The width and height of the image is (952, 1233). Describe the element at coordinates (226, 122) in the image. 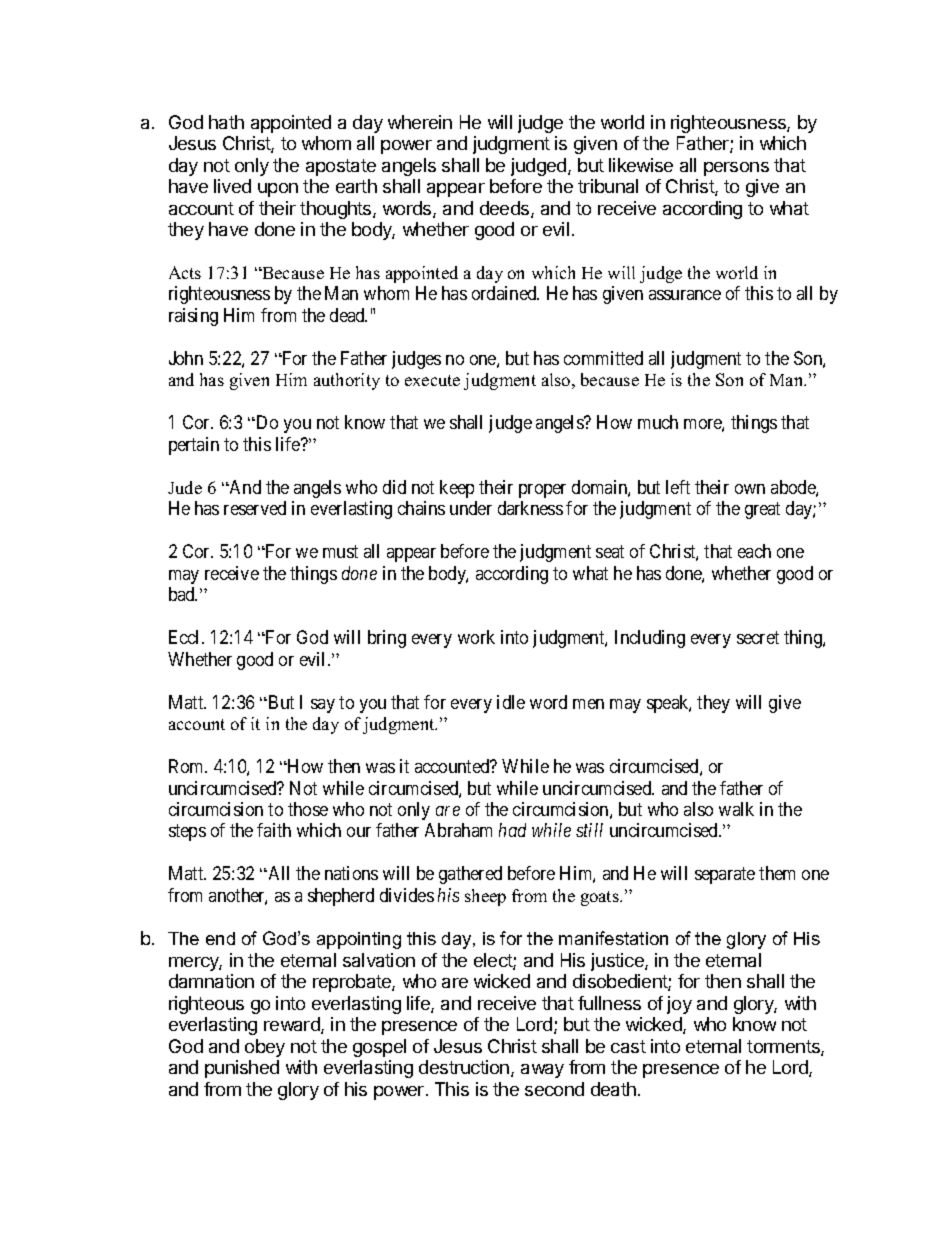

I see `hath` at that location.
